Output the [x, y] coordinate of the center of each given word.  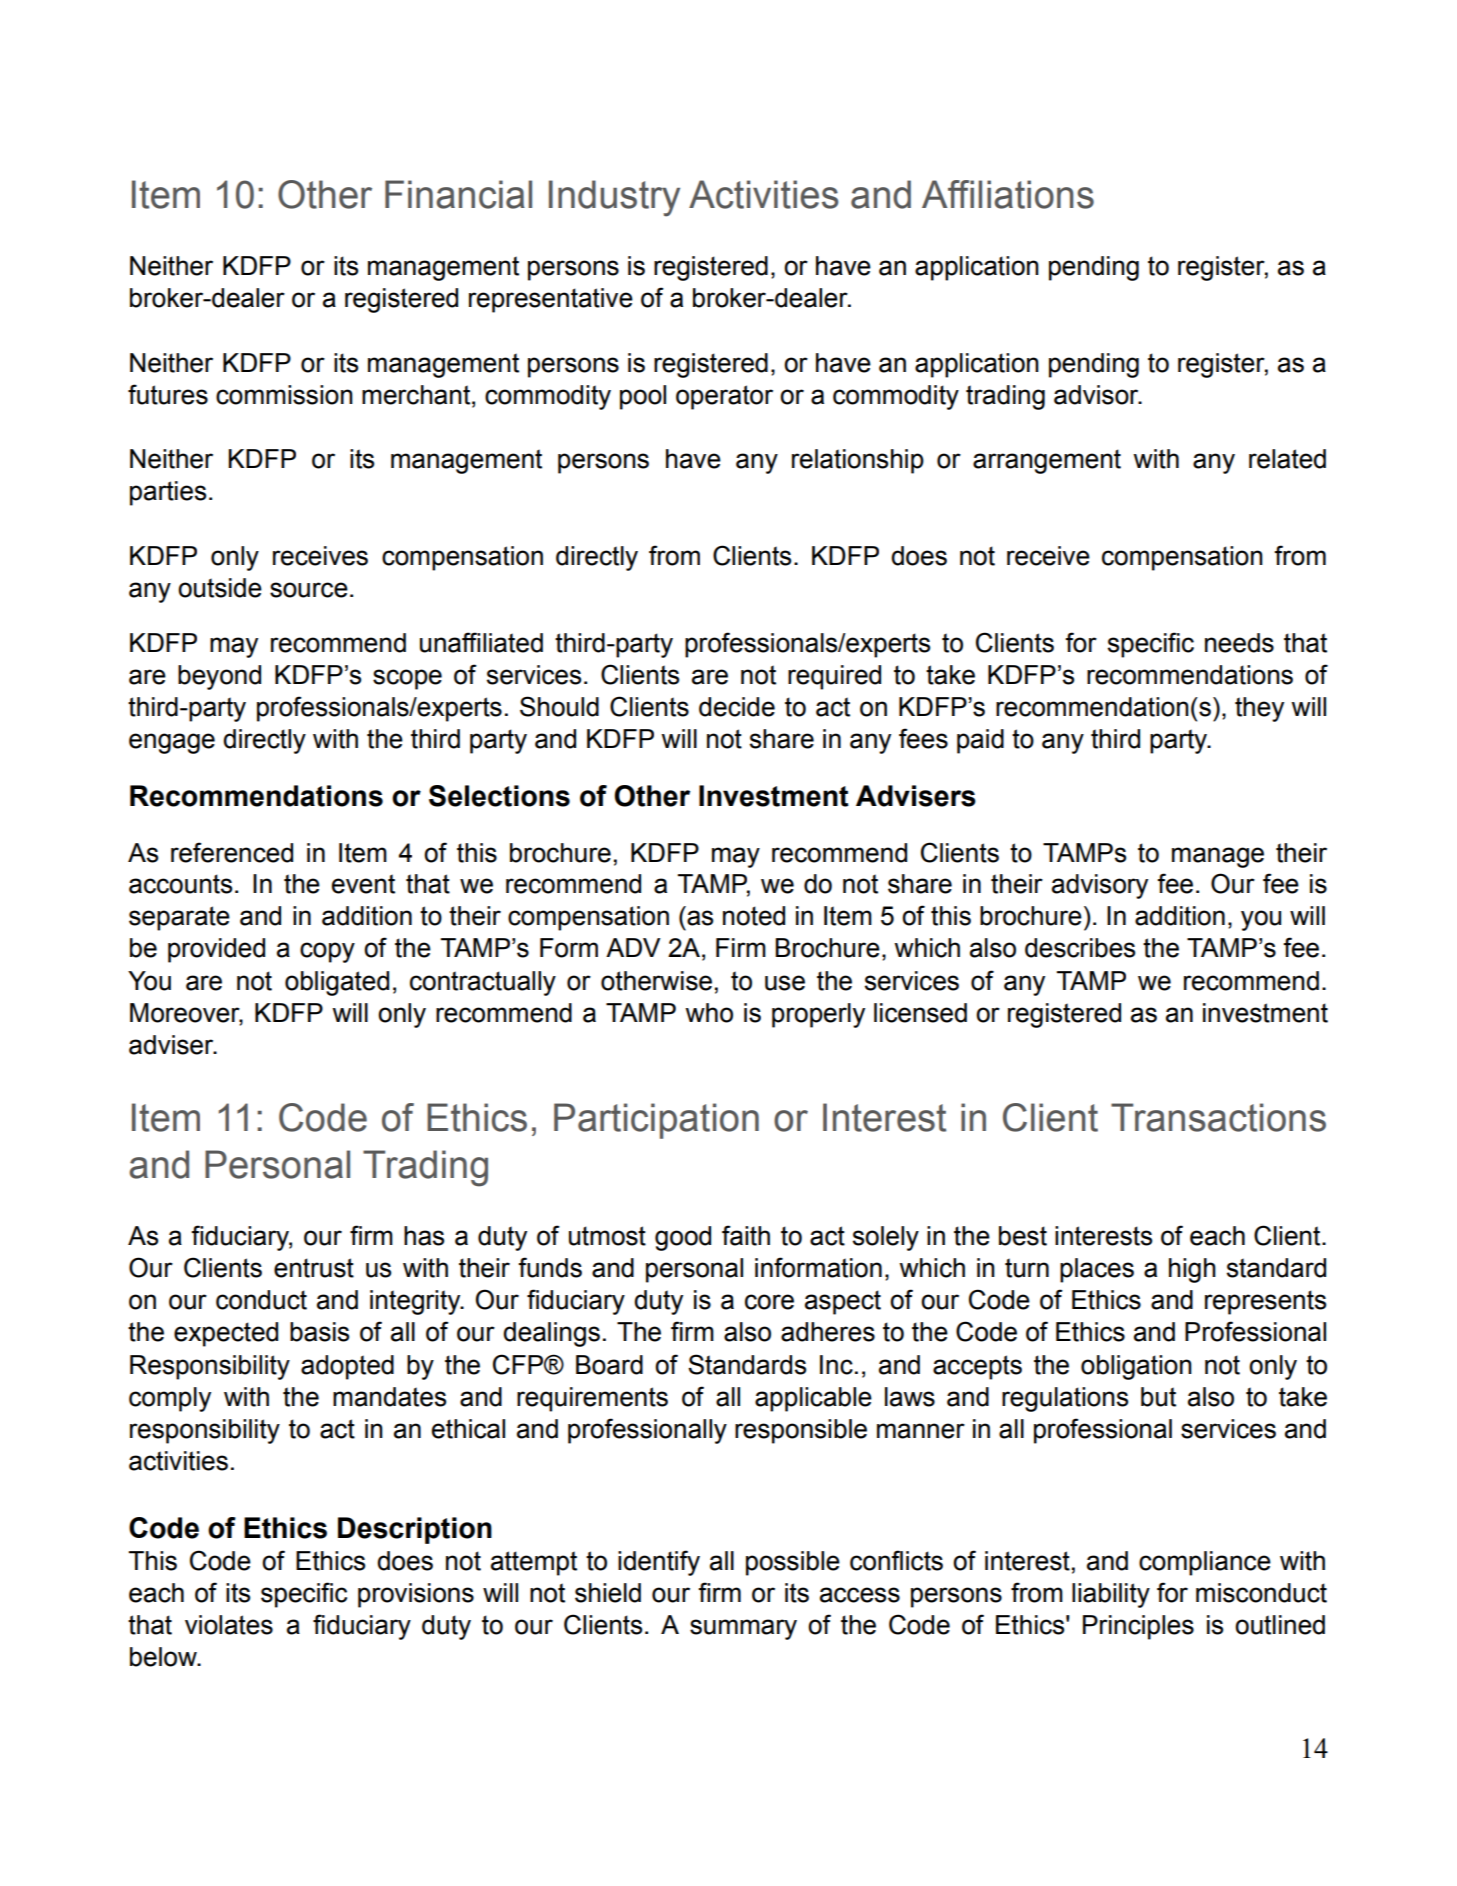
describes [1080, 948]
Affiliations [1008, 194]
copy [327, 952]
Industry [614, 198]
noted [754, 916]
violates [229, 1625]
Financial [458, 194]
